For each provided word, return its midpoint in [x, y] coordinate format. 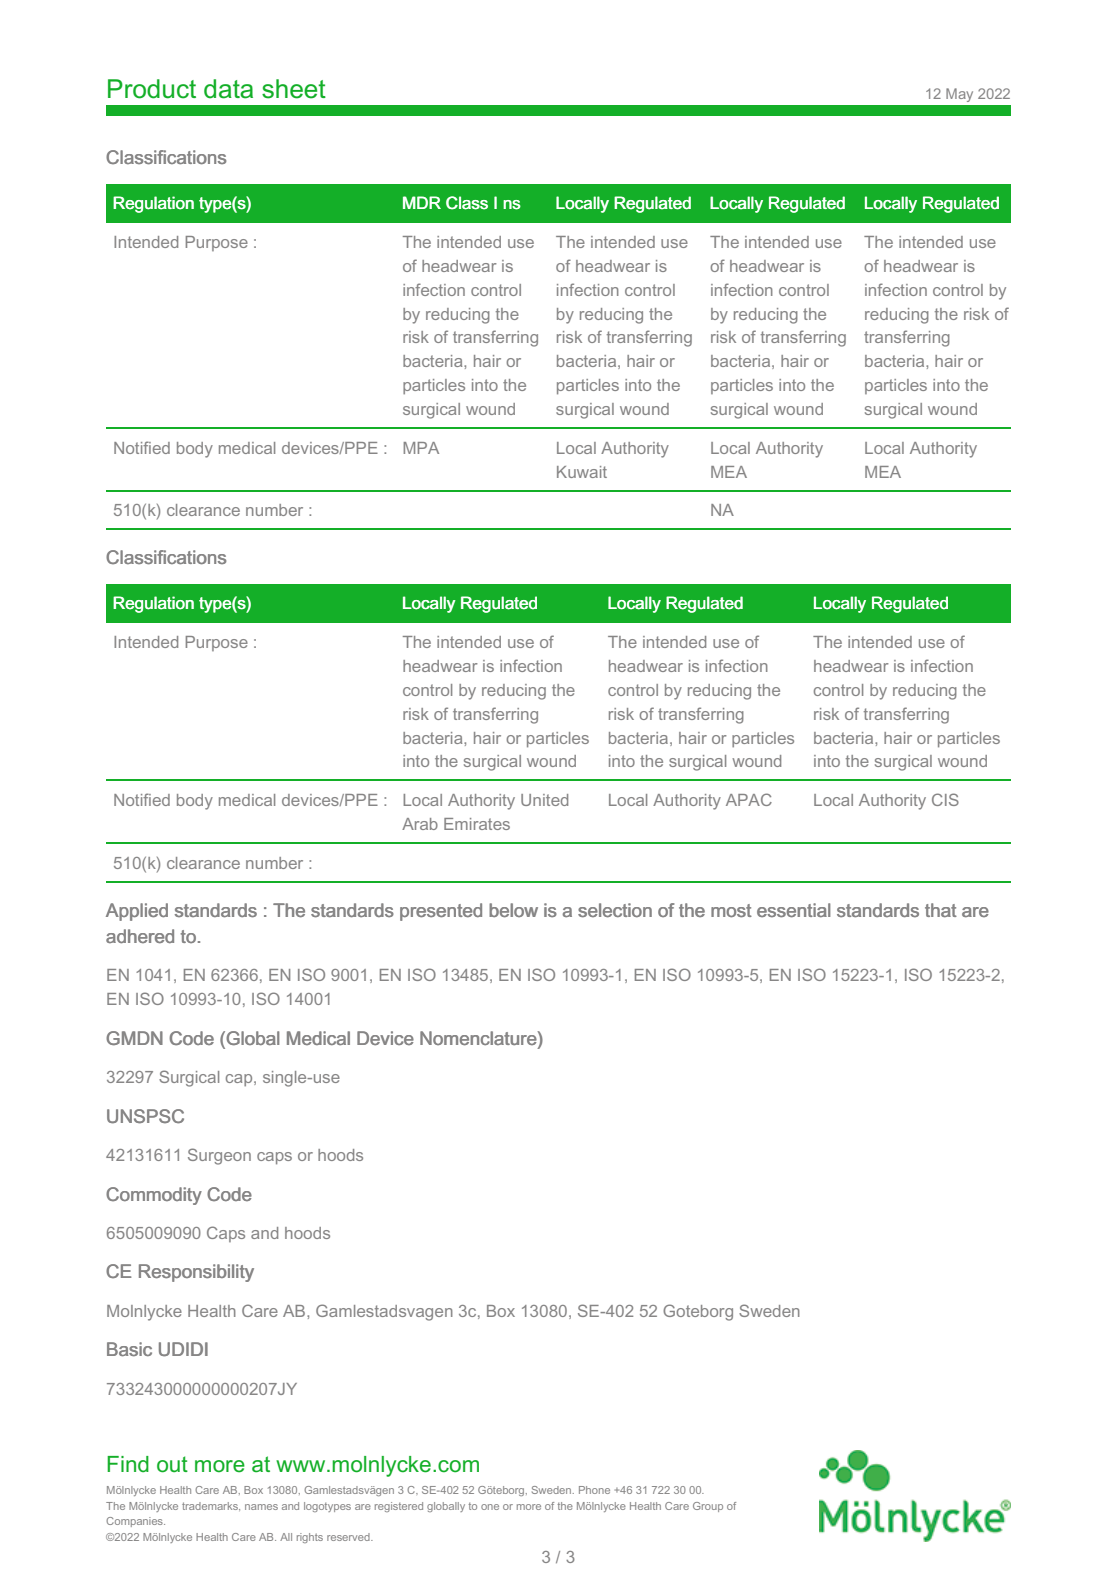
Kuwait [582, 472]
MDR [422, 202]
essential [794, 910]
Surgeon [219, 1156]
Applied [137, 912]
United [544, 800]
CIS [945, 799]
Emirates [477, 824]
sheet [294, 89]
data [228, 89]
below [513, 910]
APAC [749, 799]
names [261, 1507]
